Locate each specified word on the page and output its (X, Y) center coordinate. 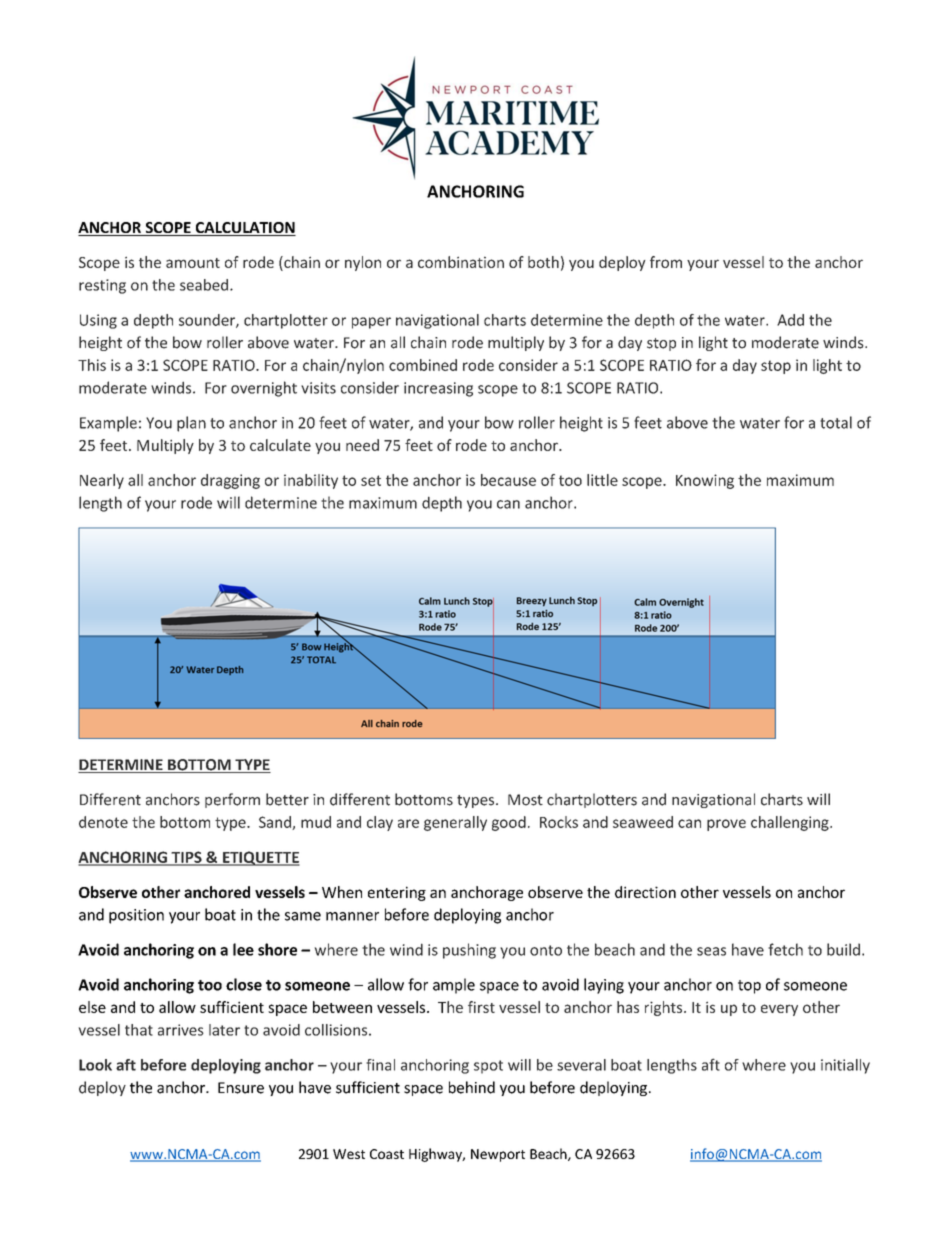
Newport (498, 1155)
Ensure (241, 1088)
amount (193, 263)
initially (845, 1066)
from (666, 262)
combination (461, 262)
